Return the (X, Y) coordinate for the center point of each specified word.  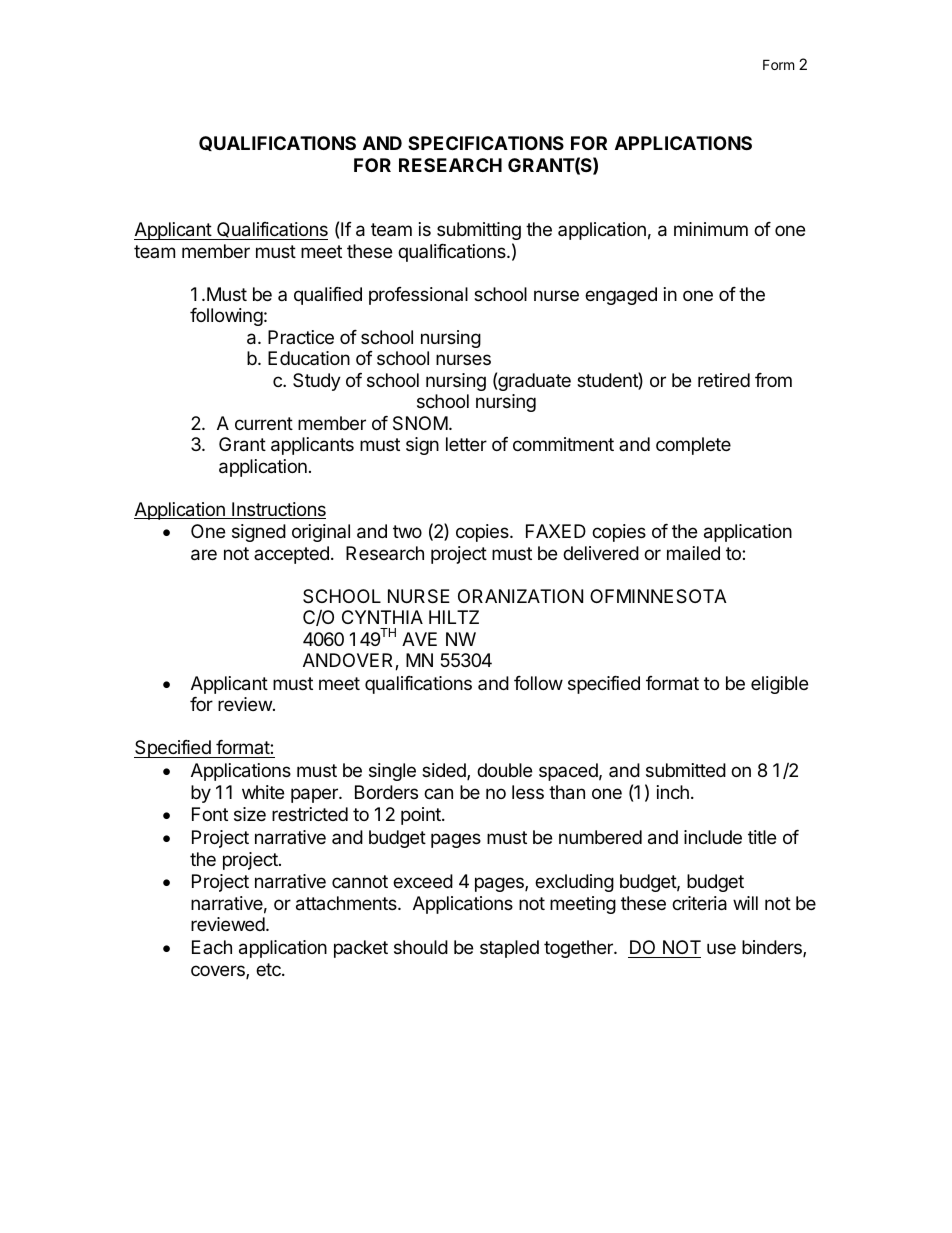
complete (693, 446)
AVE (419, 639)
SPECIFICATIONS (486, 143)
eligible (779, 685)
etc (269, 969)
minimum (711, 229)
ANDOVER (349, 661)
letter (466, 444)
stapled (509, 949)
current (264, 423)
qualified (328, 296)
